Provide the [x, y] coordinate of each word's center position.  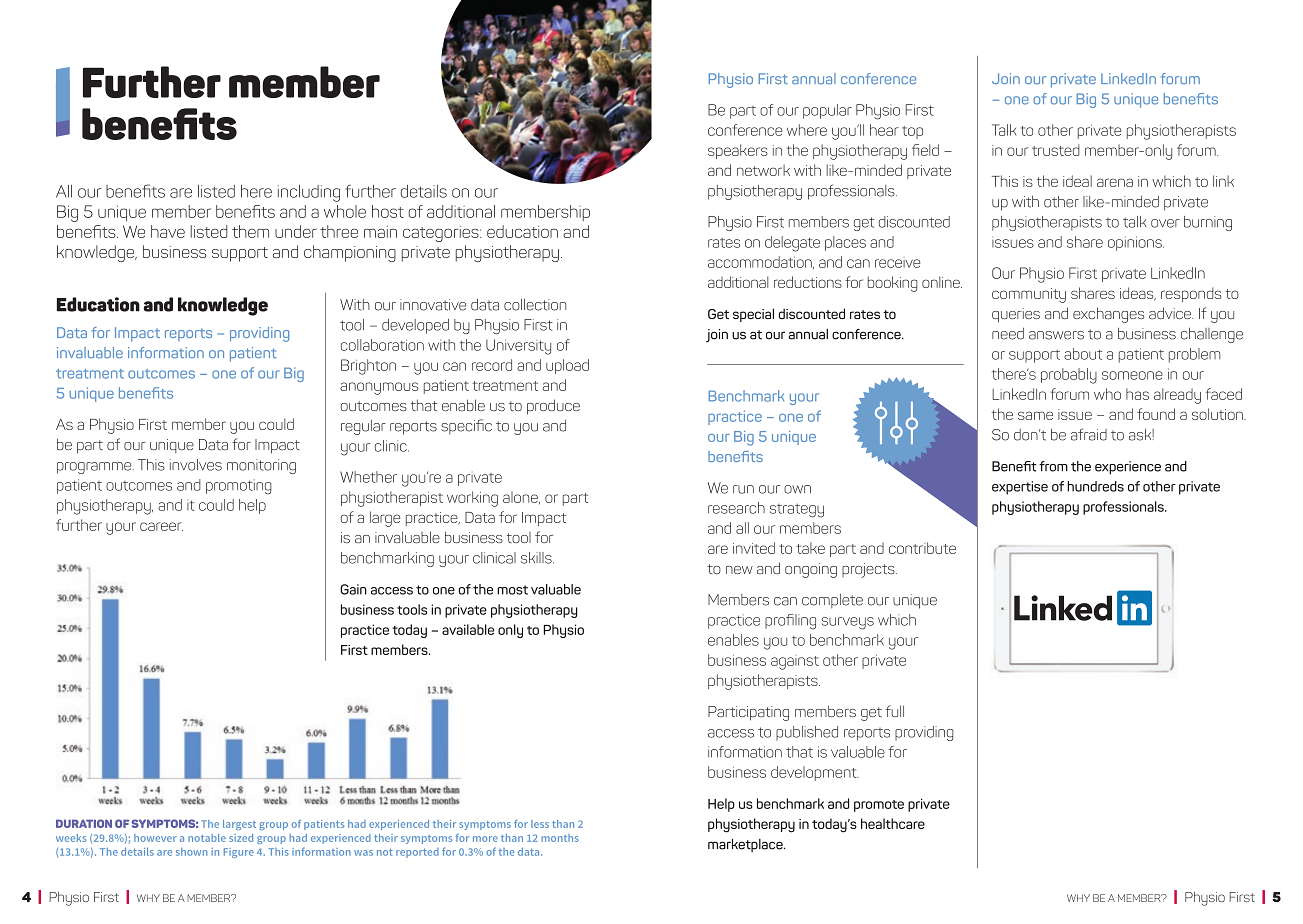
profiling [790, 621]
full [895, 711]
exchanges [1108, 315]
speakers [738, 151]
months [560, 838]
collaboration [382, 345]
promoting [239, 487]
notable [207, 838]
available [468, 629]
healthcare [893, 823]
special [753, 315]
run [743, 489]
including [309, 193]
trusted [1056, 150]
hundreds [1095, 486]
